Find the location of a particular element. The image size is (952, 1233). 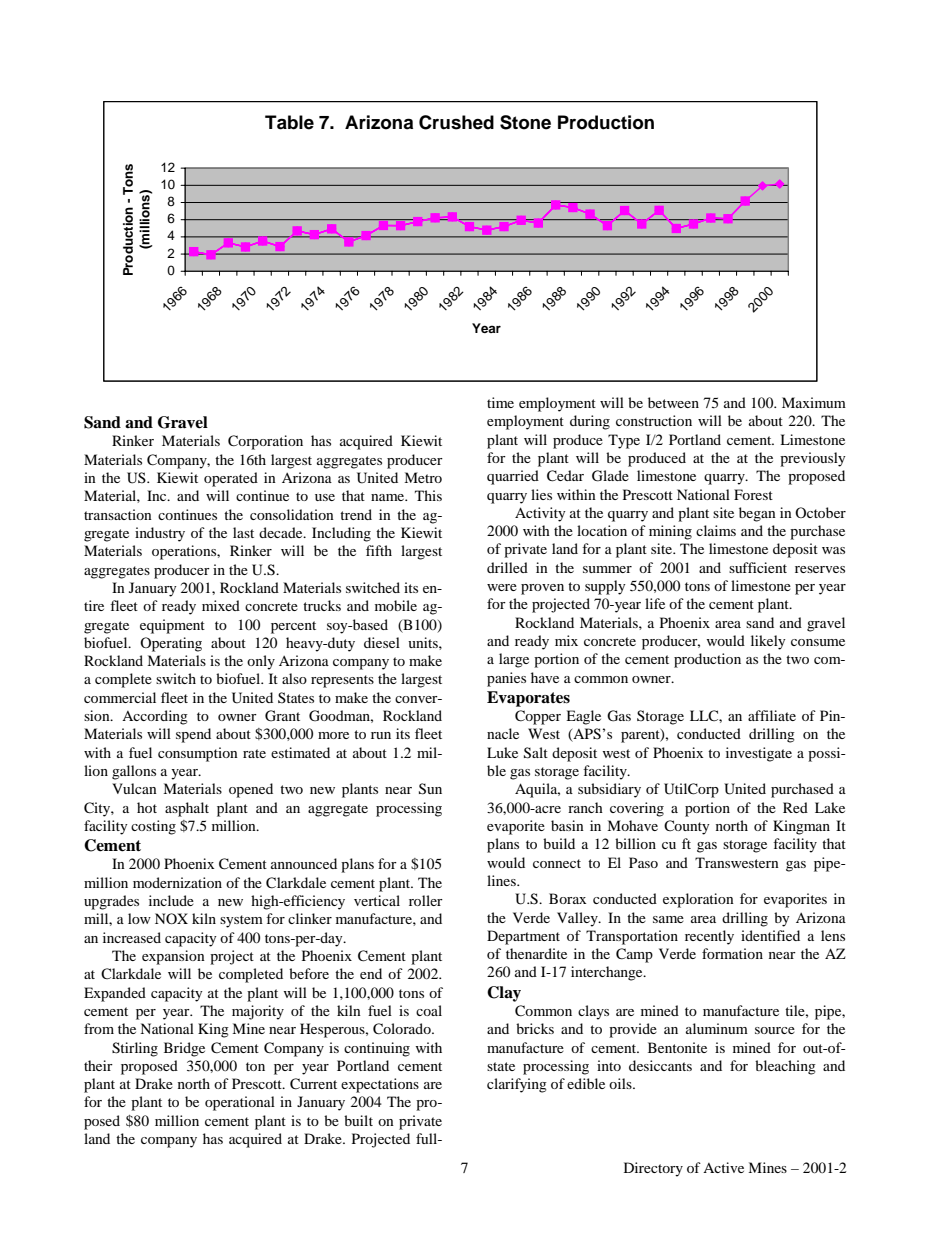

transaction is located at coordinates (118, 514).
